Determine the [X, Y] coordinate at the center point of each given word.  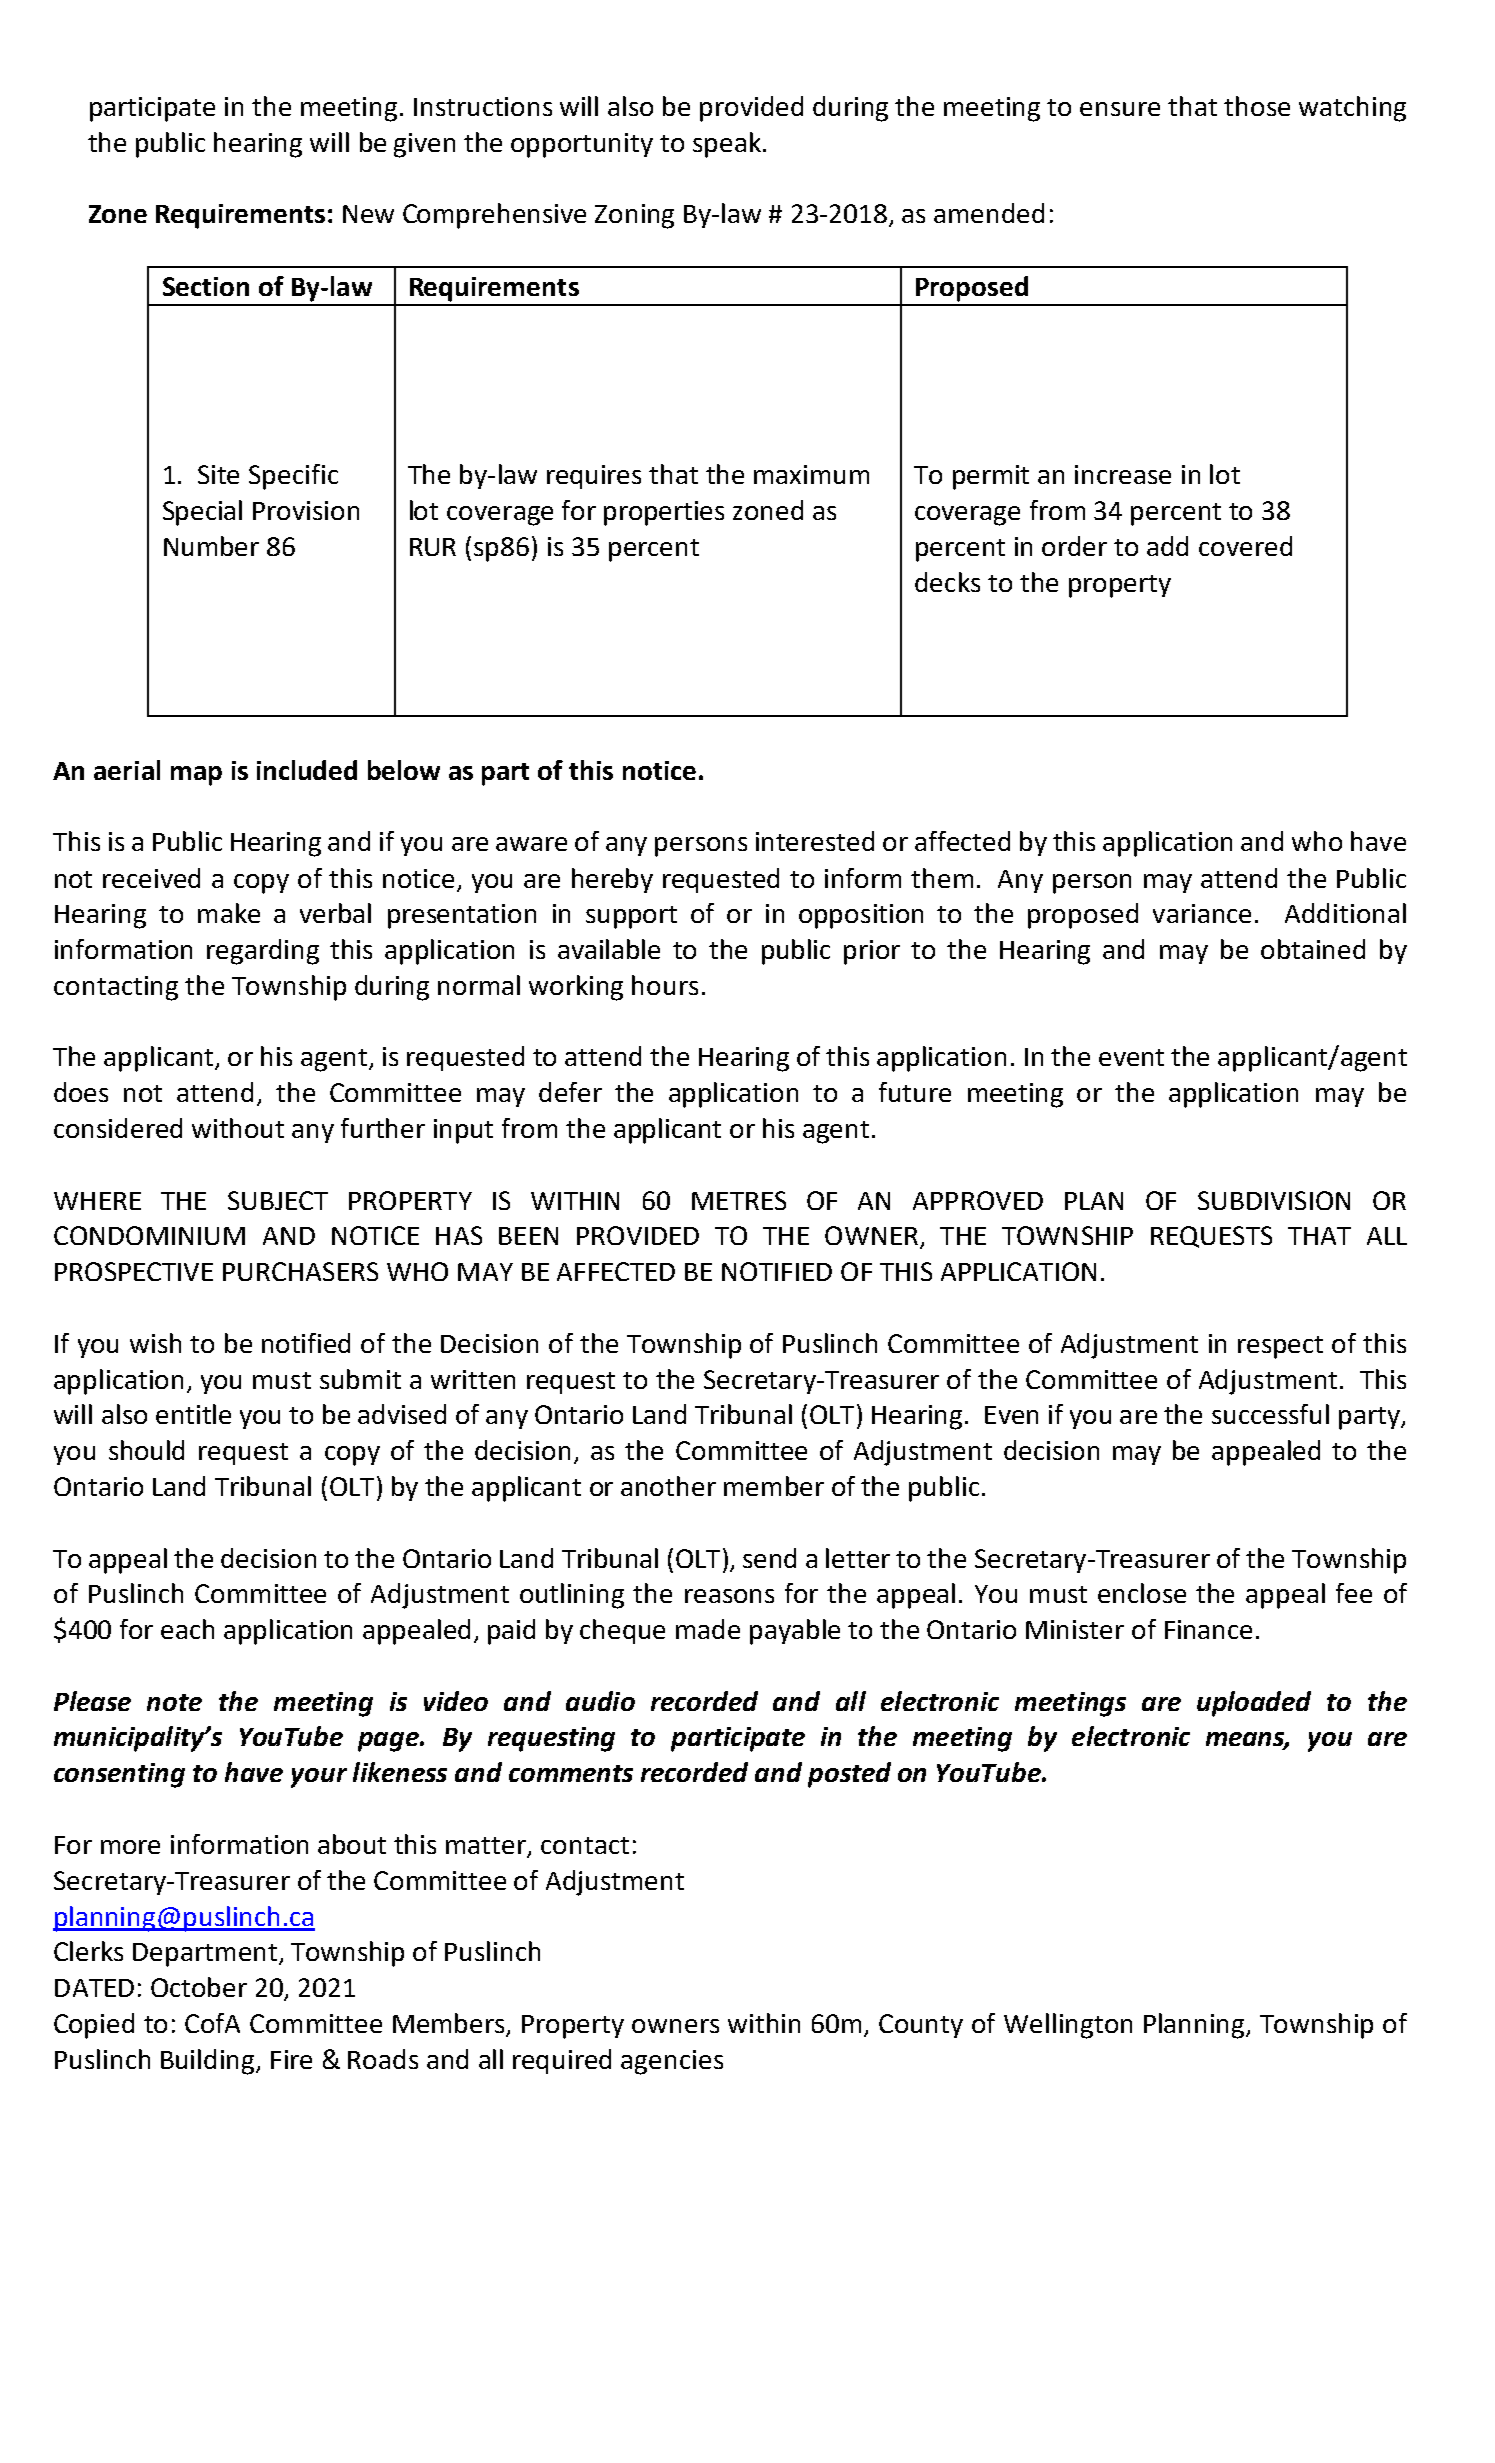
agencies [672, 2062]
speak [727, 145]
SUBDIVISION [1274, 1200]
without [238, 1128]
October [199, 1987]
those [1257, 106]
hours [665, 985]
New [368, 214]
